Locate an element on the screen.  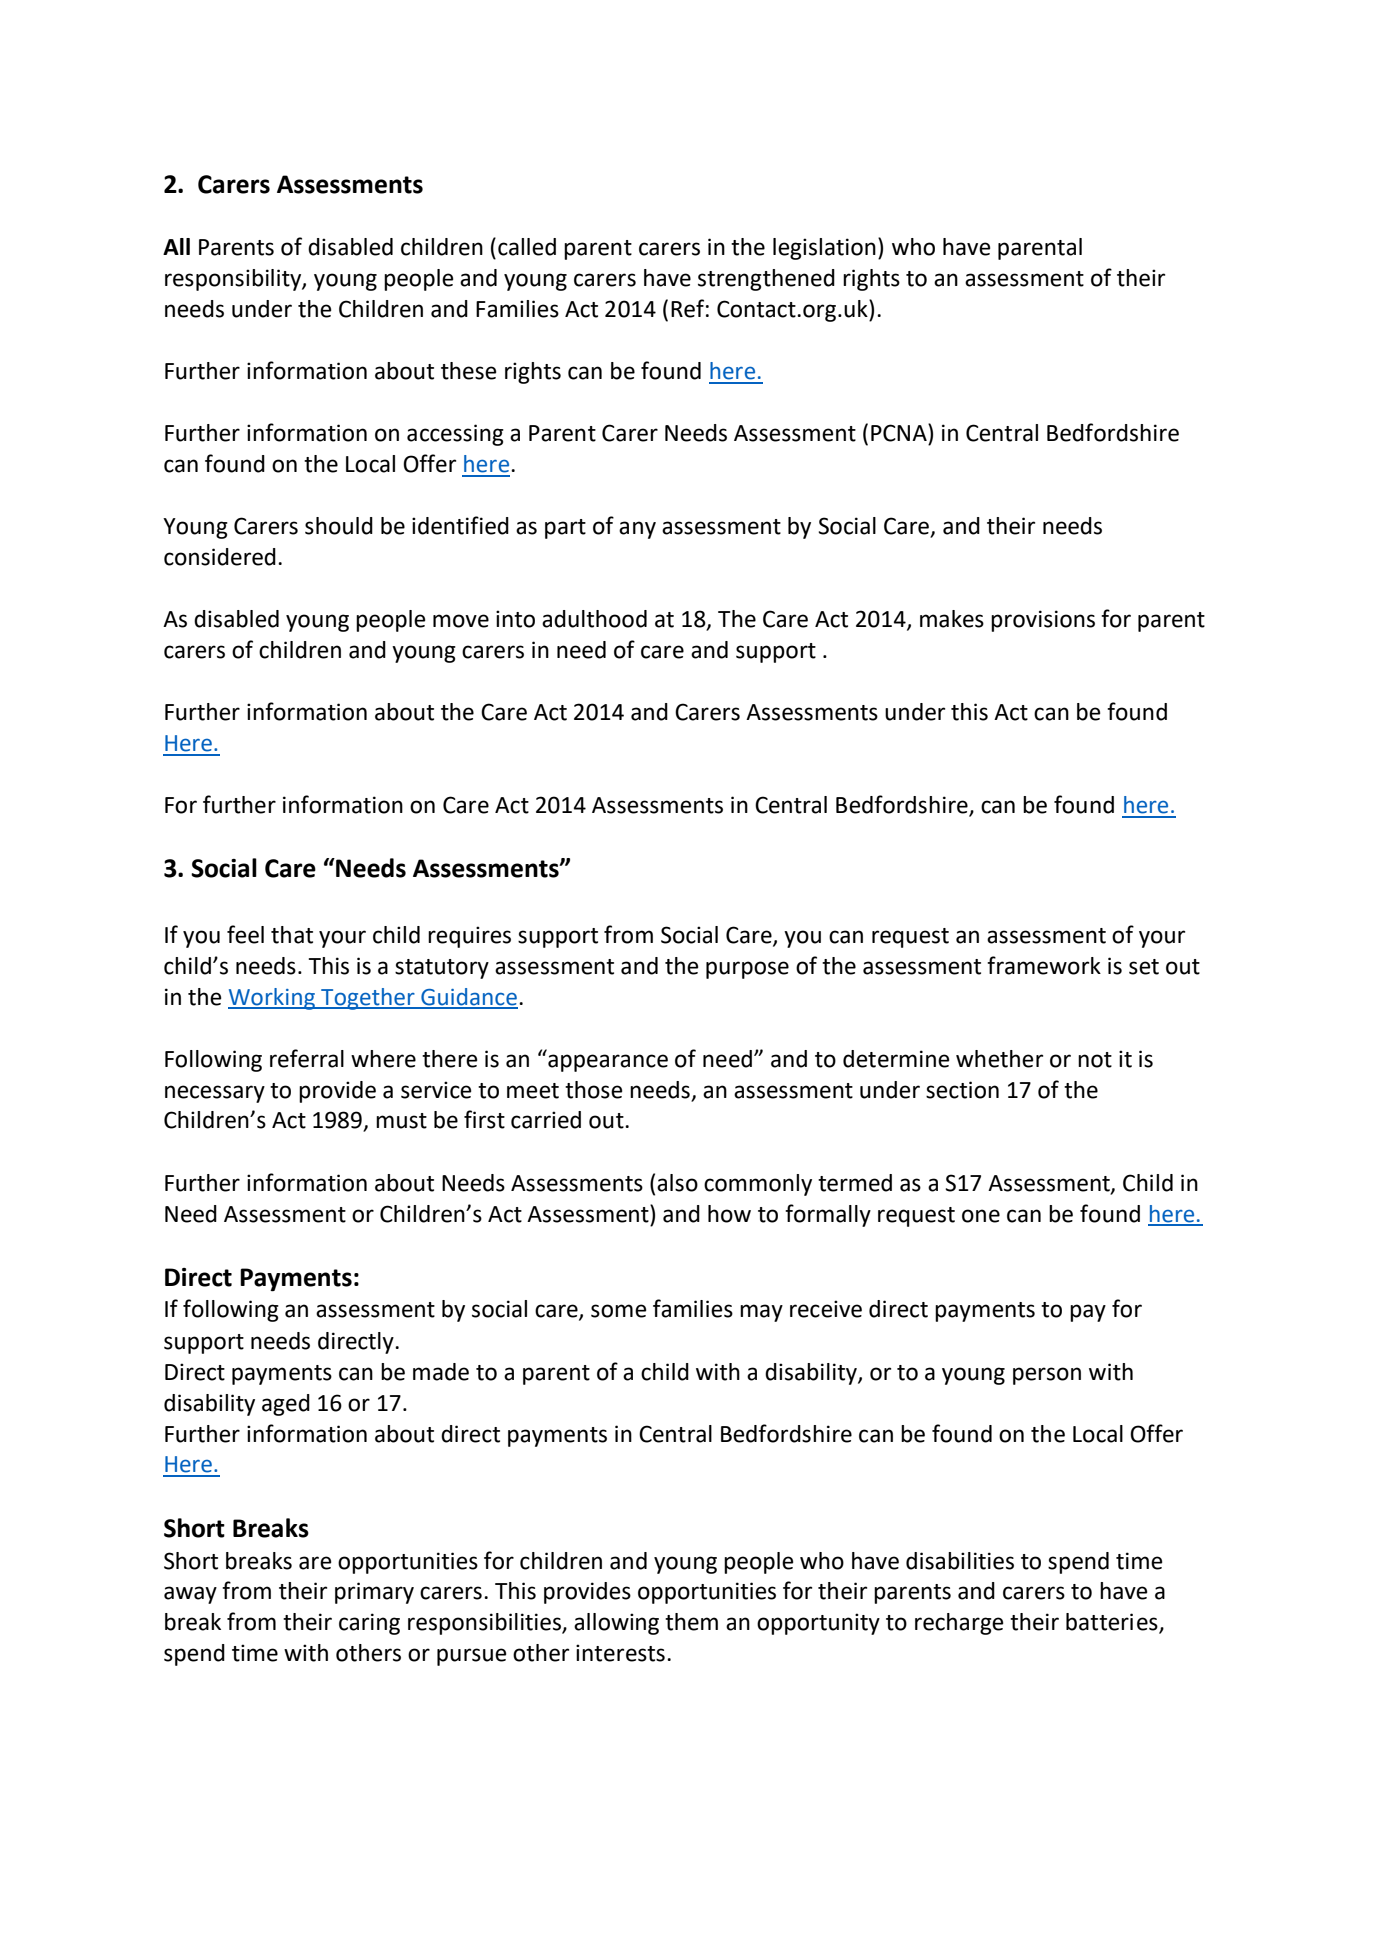
whether is located at coordinates (999, 1059).
